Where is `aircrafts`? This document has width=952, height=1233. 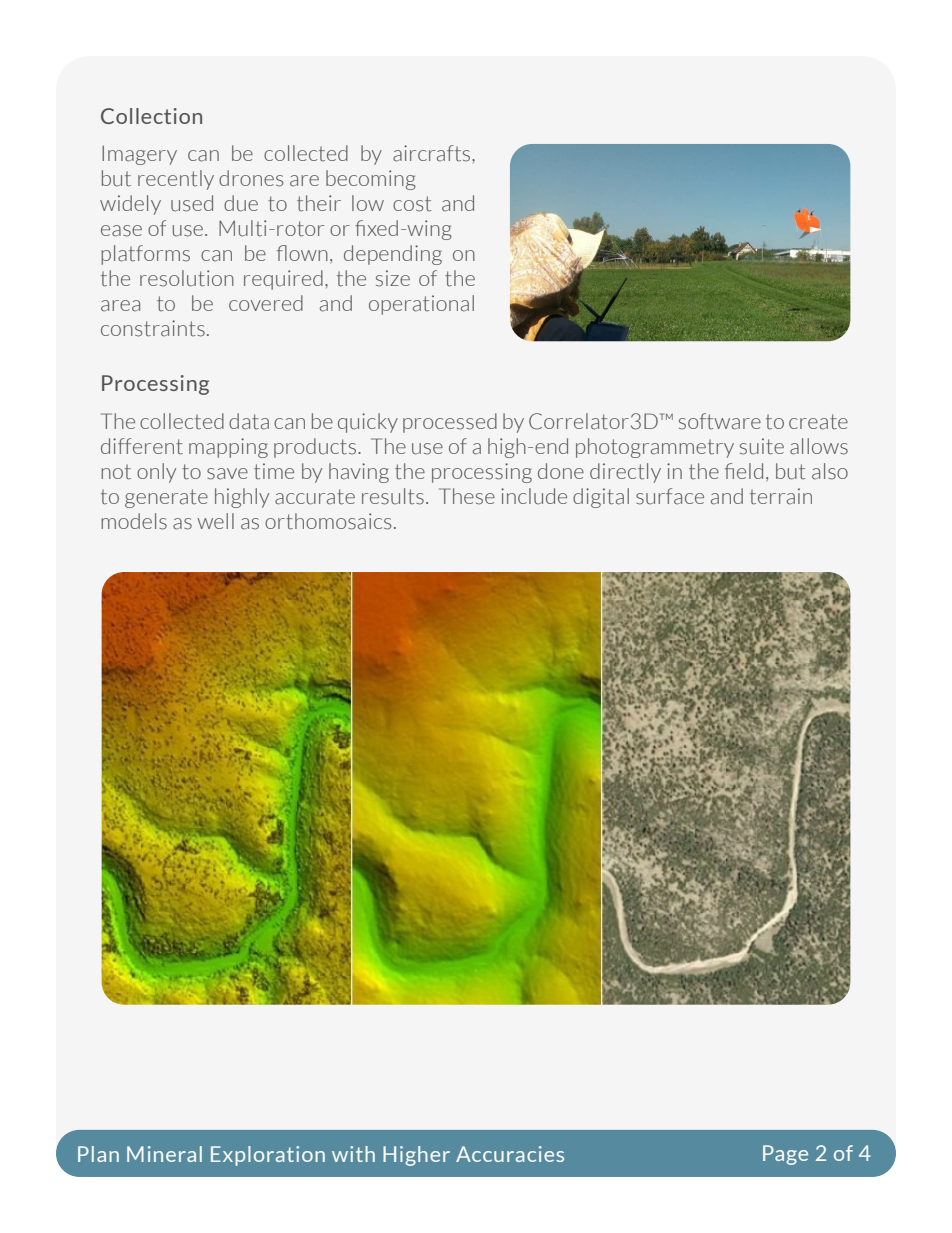
aircrafts is located at coordinates (433, 153).
